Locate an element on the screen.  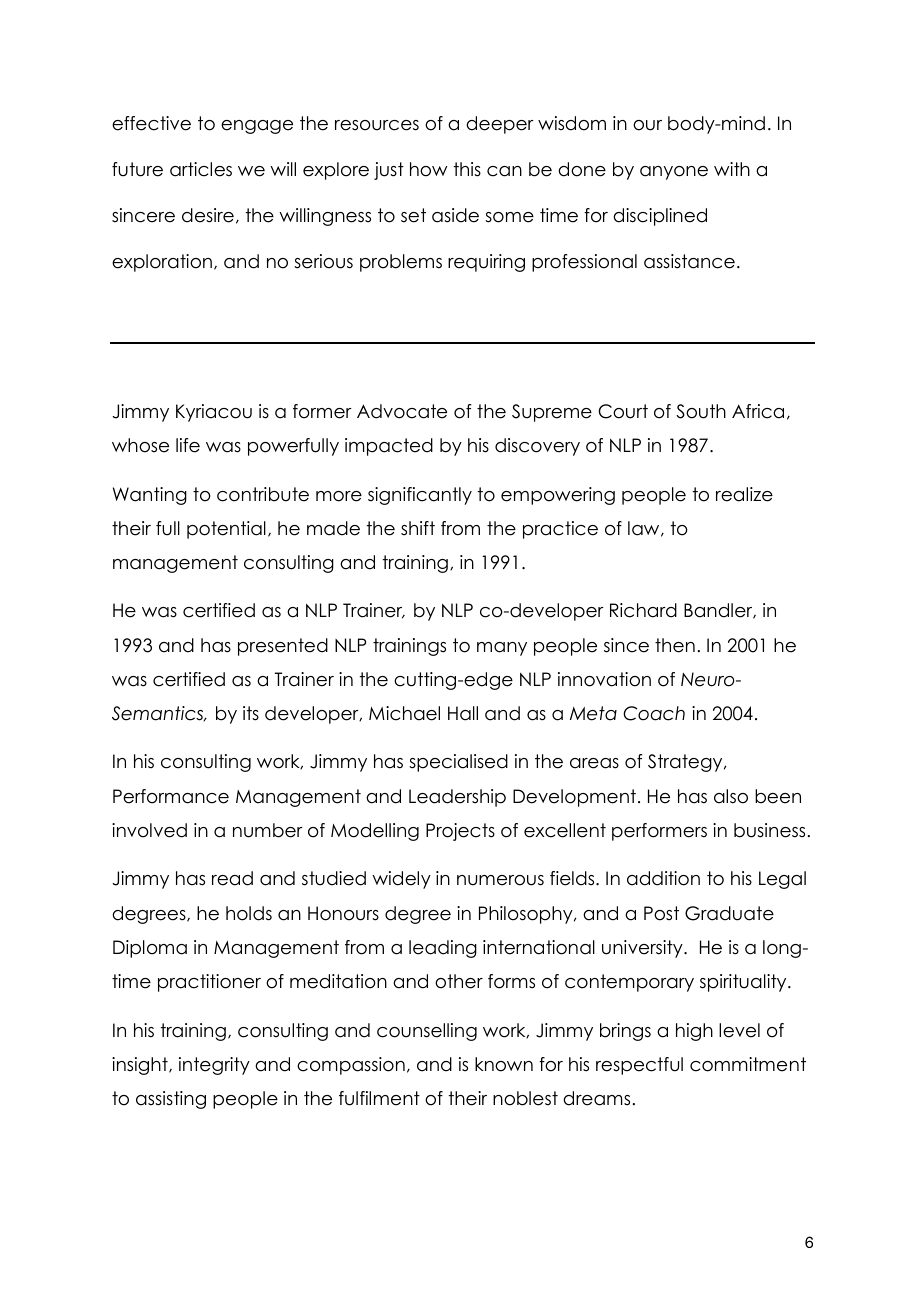
Advocate is located at coordinates (402, 411).
